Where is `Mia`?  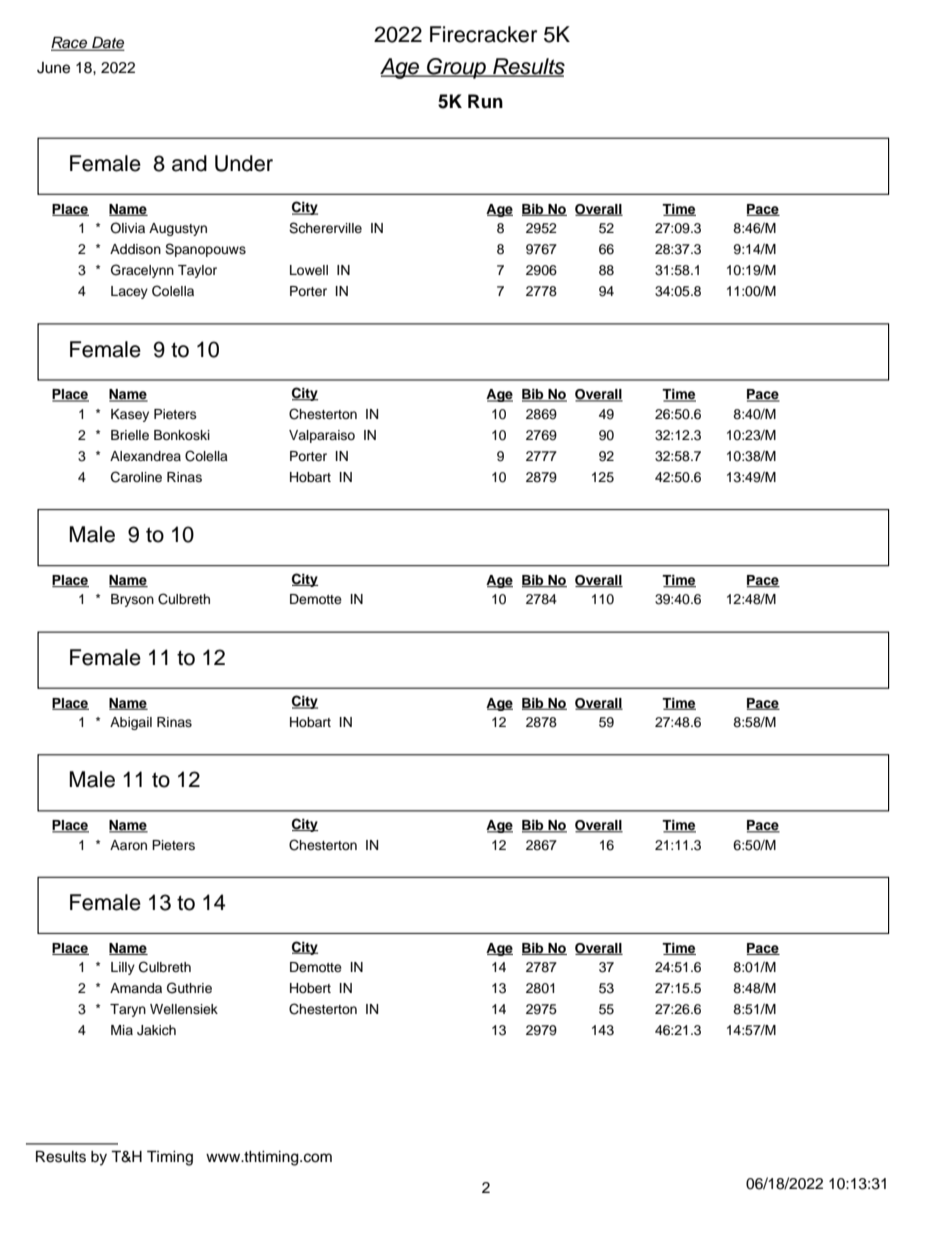
Mia is located at coordinates (122, 1030).
